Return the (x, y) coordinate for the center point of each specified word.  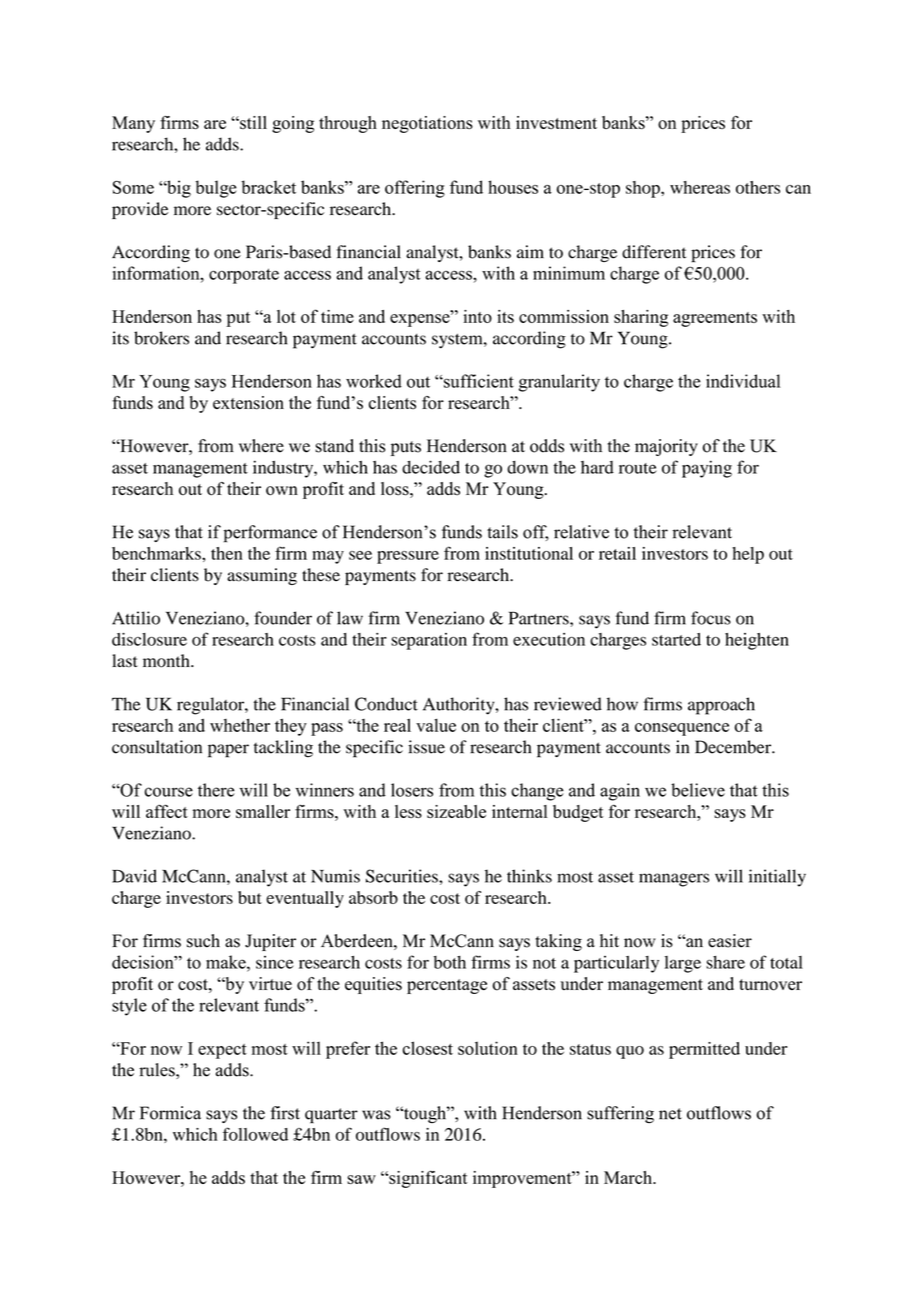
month (167, 661)
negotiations (427, 124)
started (676, 639)
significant (427, 1179)
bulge (216, 189)
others (758, 187)
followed (255, 1134)
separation (429, 641)
